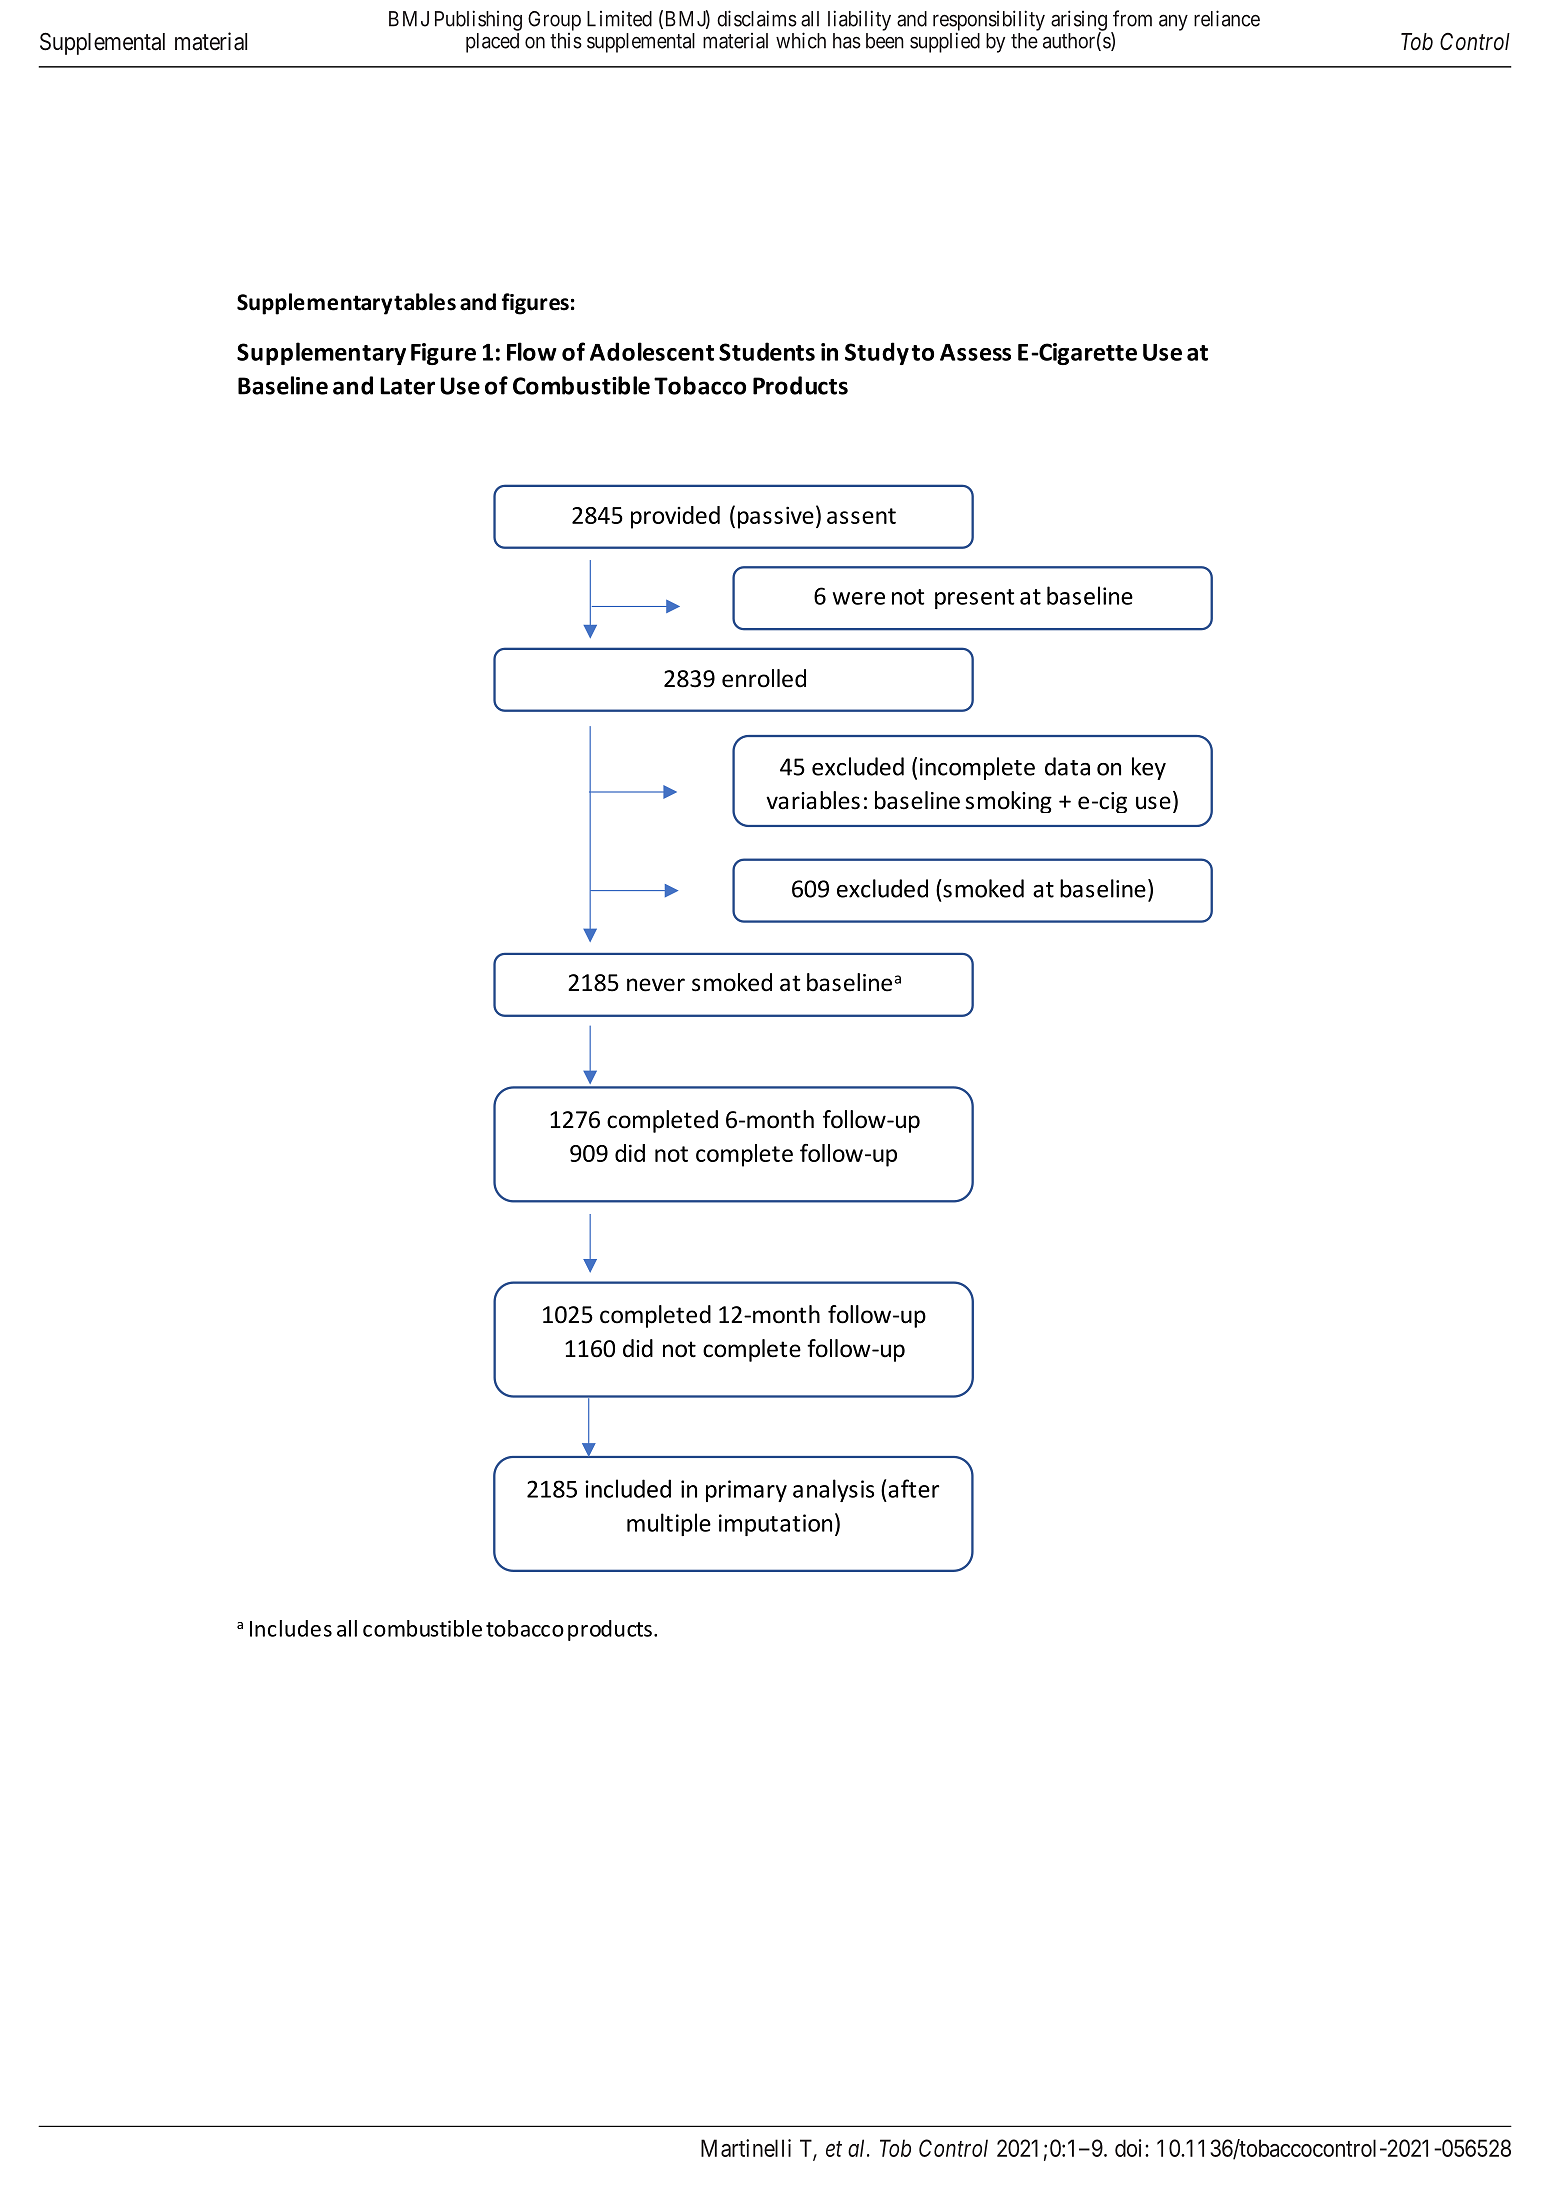 Image resolution: width=1550 pixels, height=2191 pixels. I want to click on smoking, so click(1008, 802).
